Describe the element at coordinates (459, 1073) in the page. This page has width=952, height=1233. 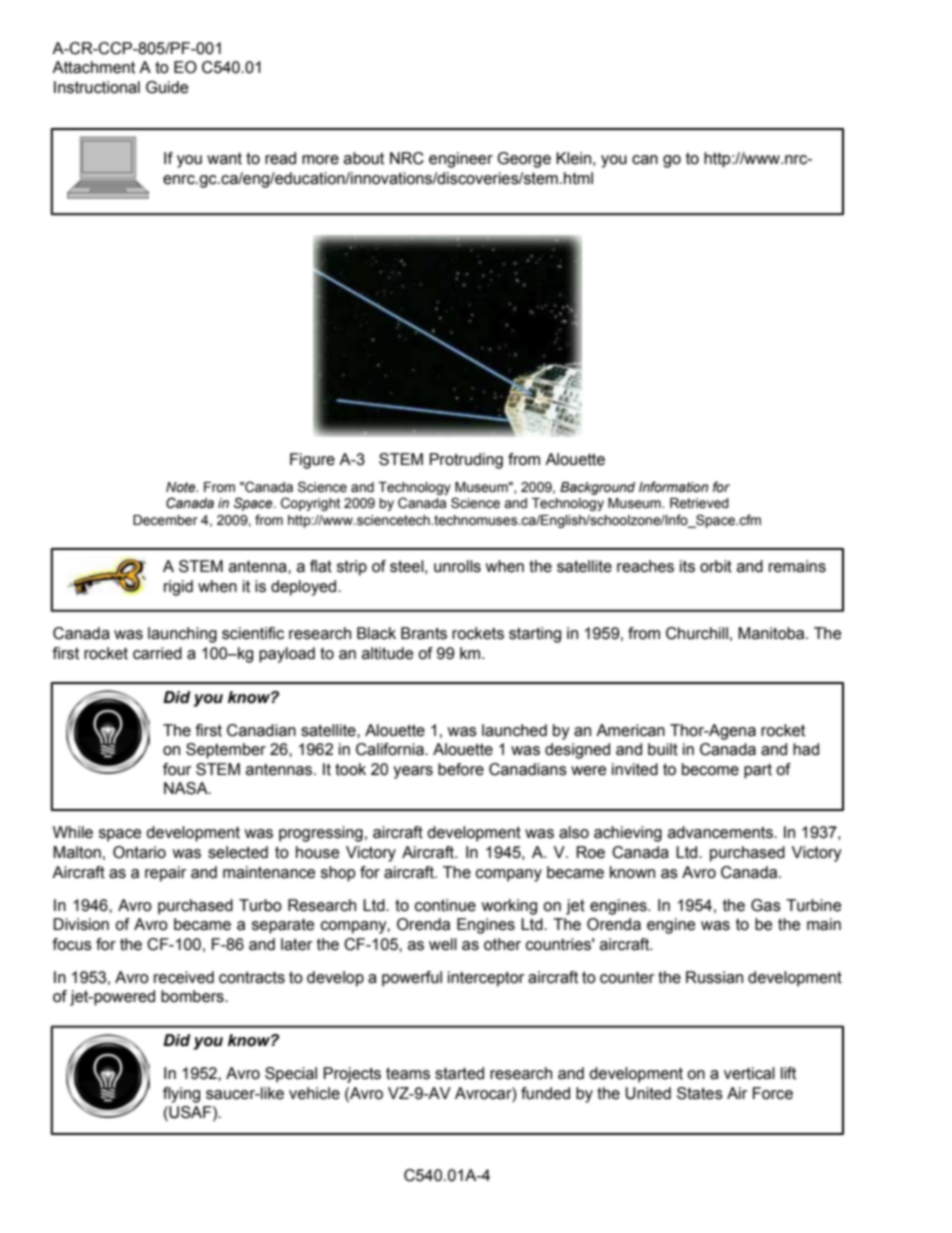
I see `started` at that location.
